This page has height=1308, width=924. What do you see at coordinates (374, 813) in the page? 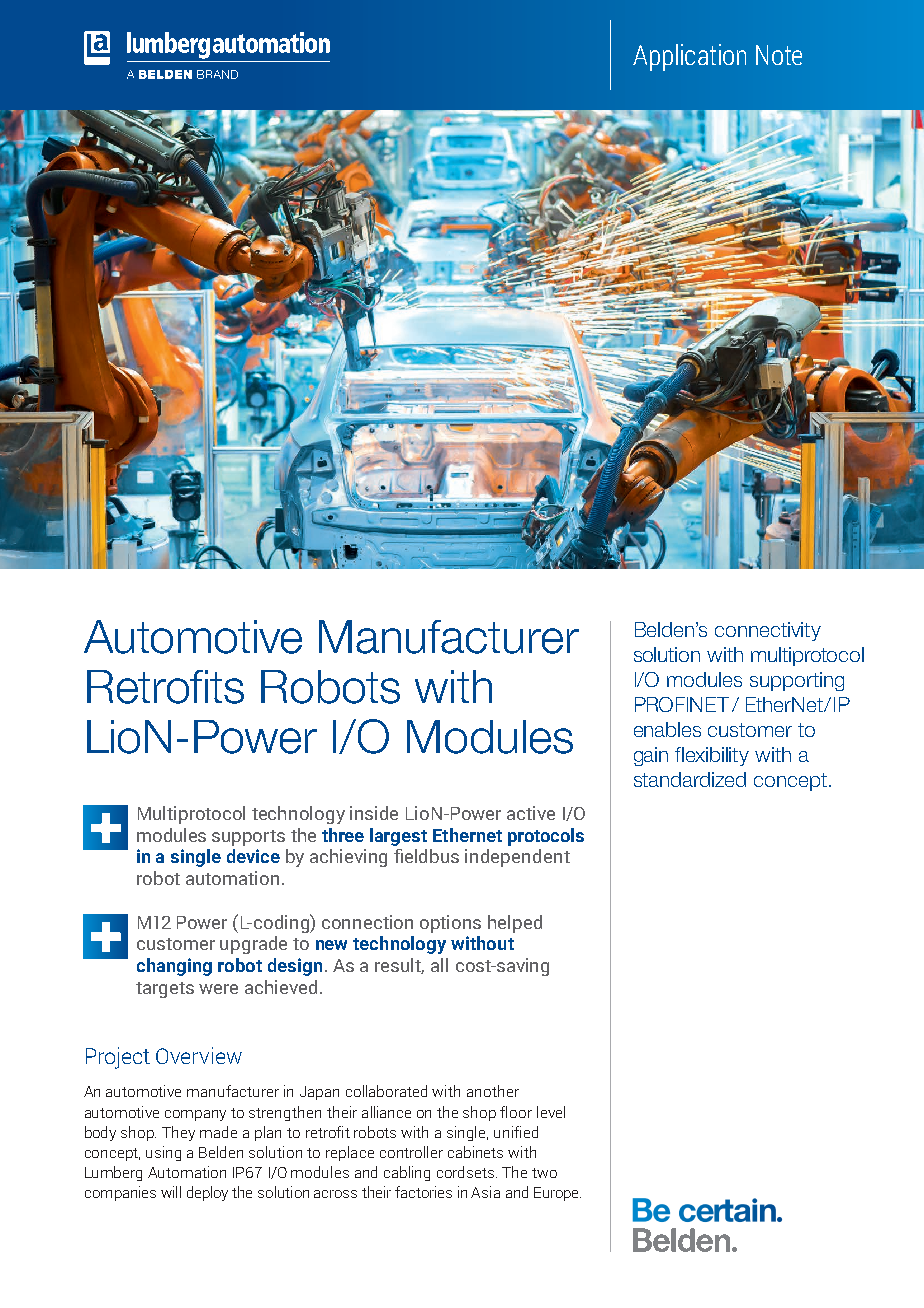
I see `inside` at bounding box center [374, 813].
